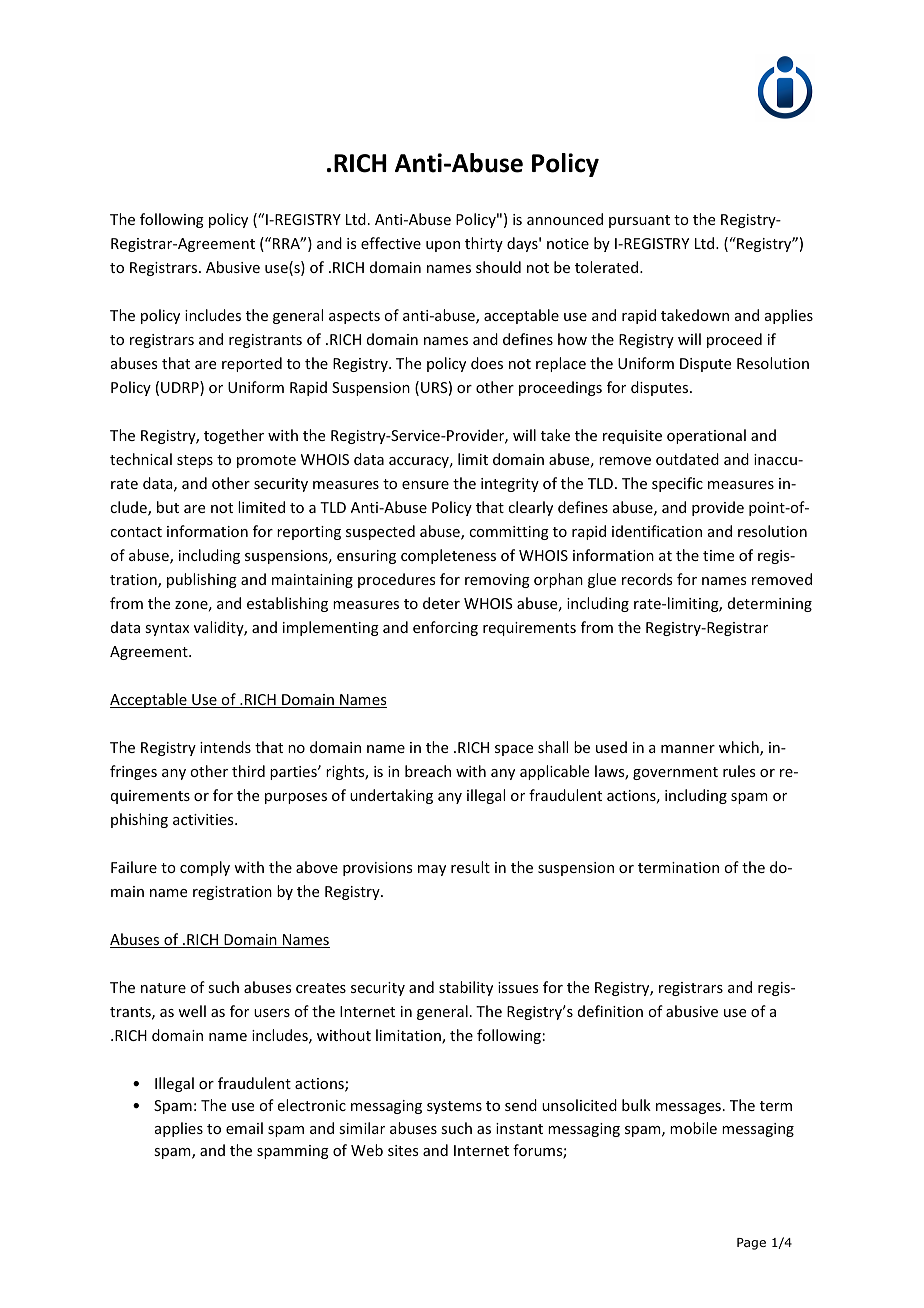 The height and width of the screenshot is (1308, 924). What do you see at coordinates (252, 364) in the screenshot?
I see `reported` at bounding box center [252, 364].
